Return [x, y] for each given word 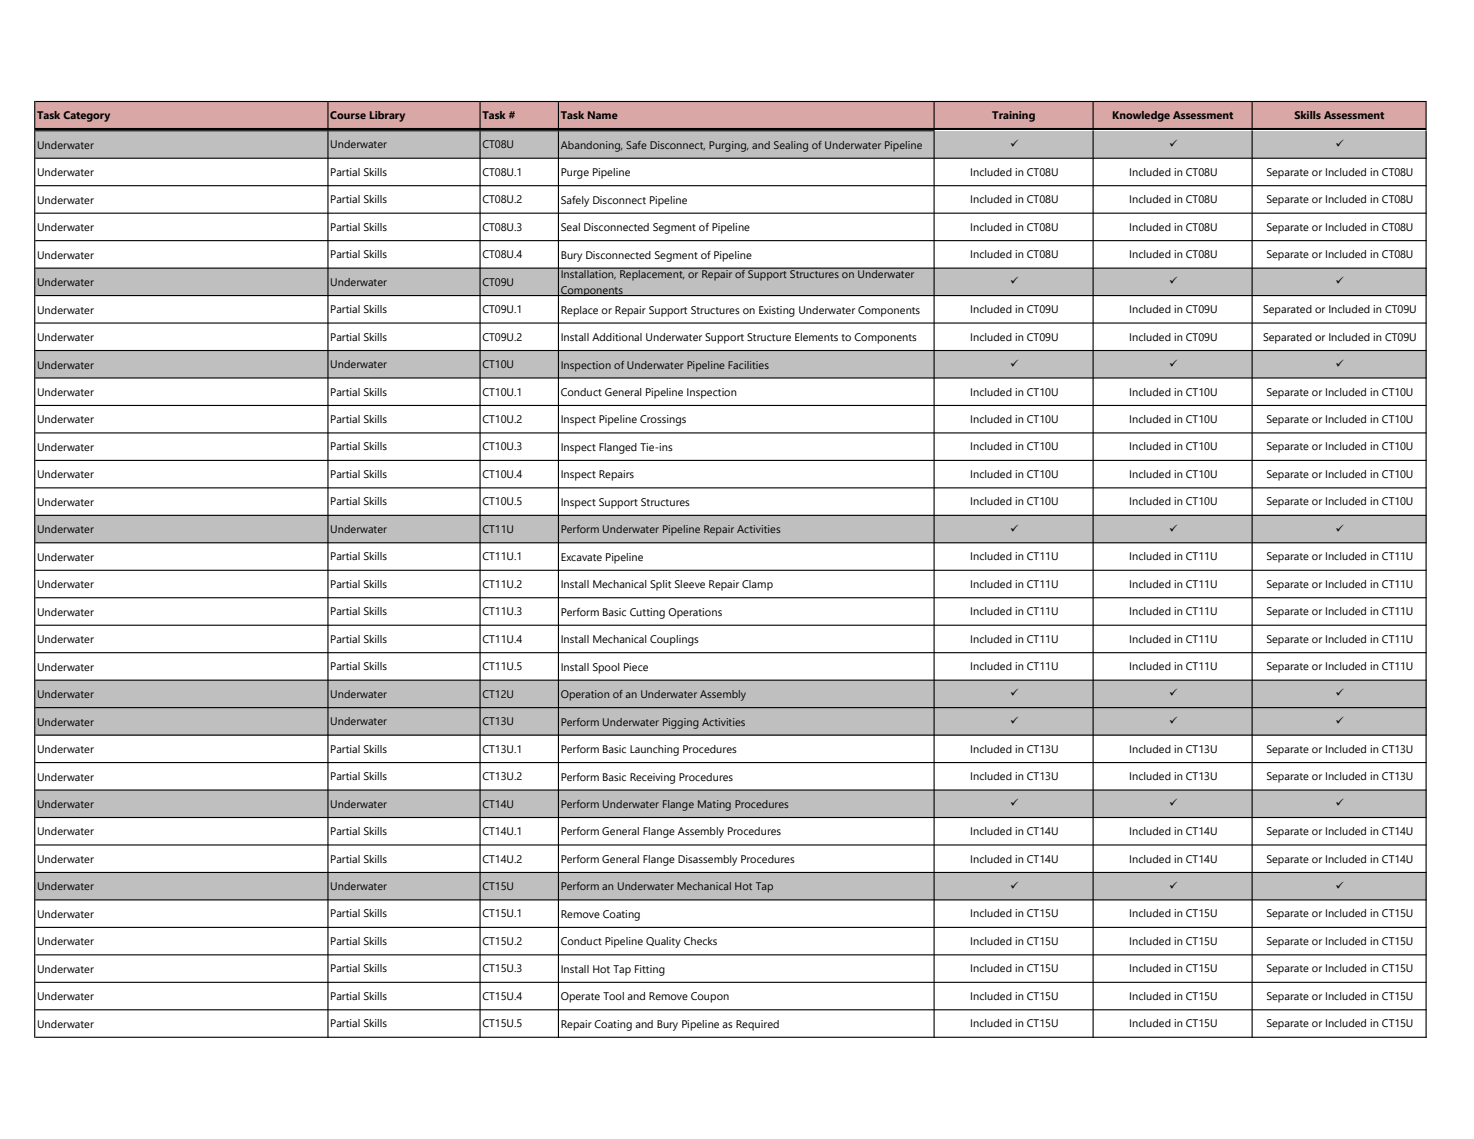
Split [660, 585]
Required [757, 1025]
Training [1013, 116]
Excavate [581, 557]
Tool [613, 996]
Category [86, 116]
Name [603, 115]
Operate [580, 997]
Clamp [757, 585]
